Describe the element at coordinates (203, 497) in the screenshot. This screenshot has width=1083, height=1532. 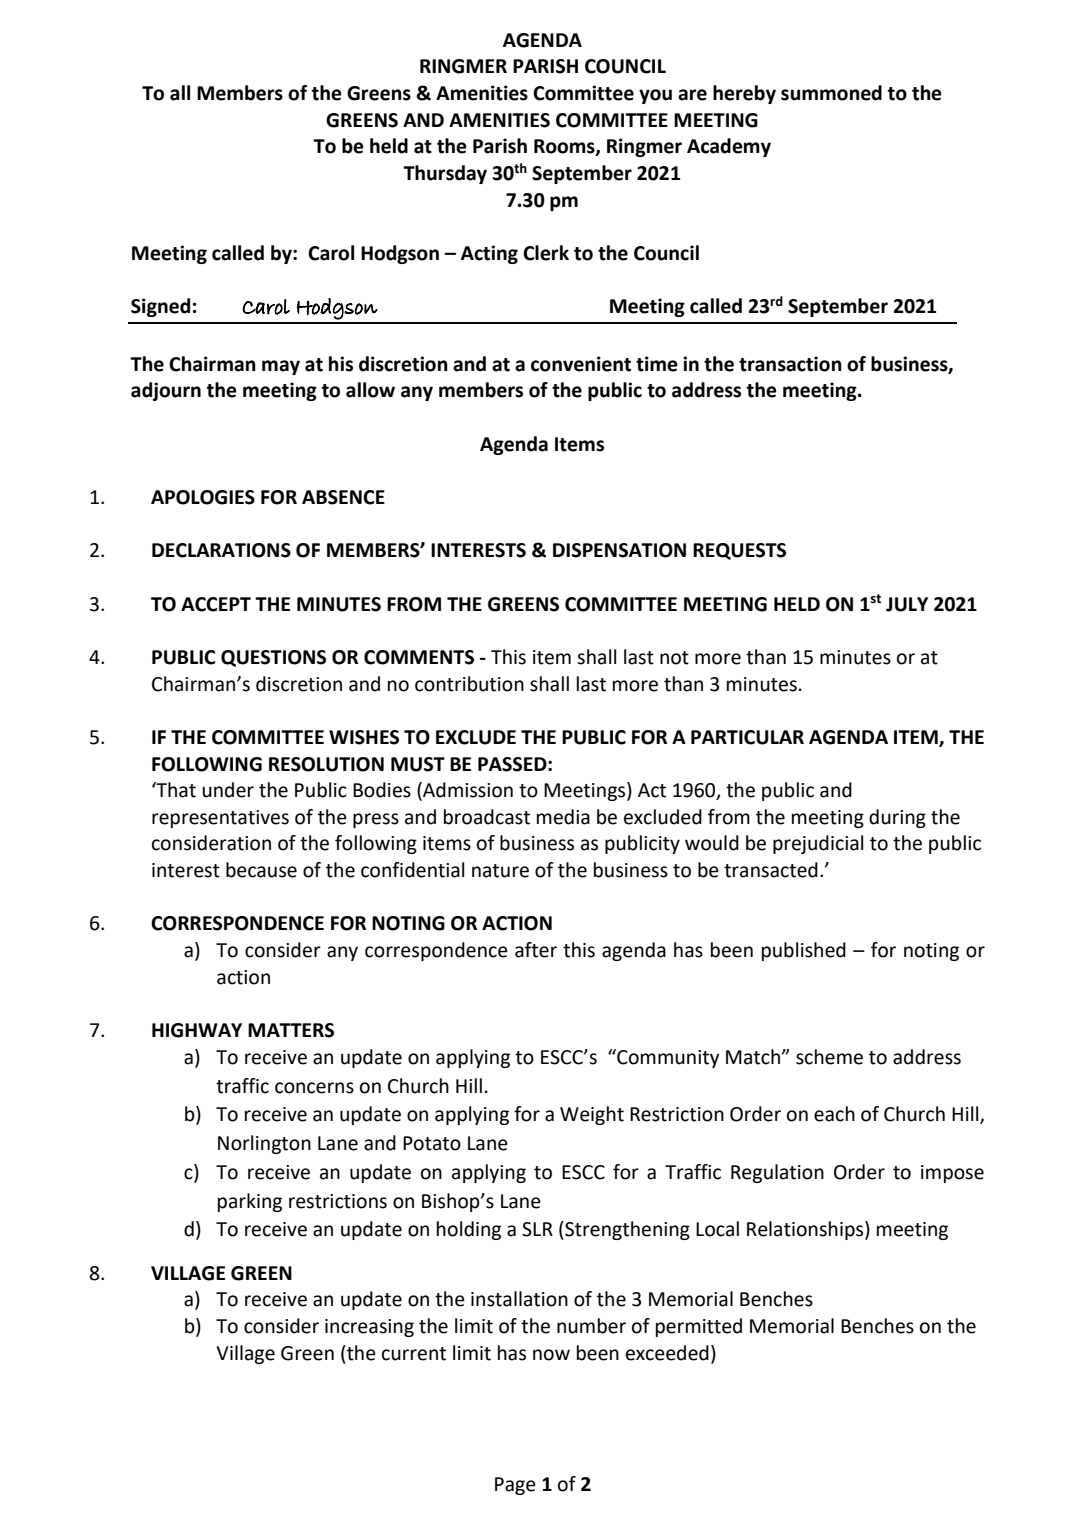
I see `APOLOGIES` at that location.
